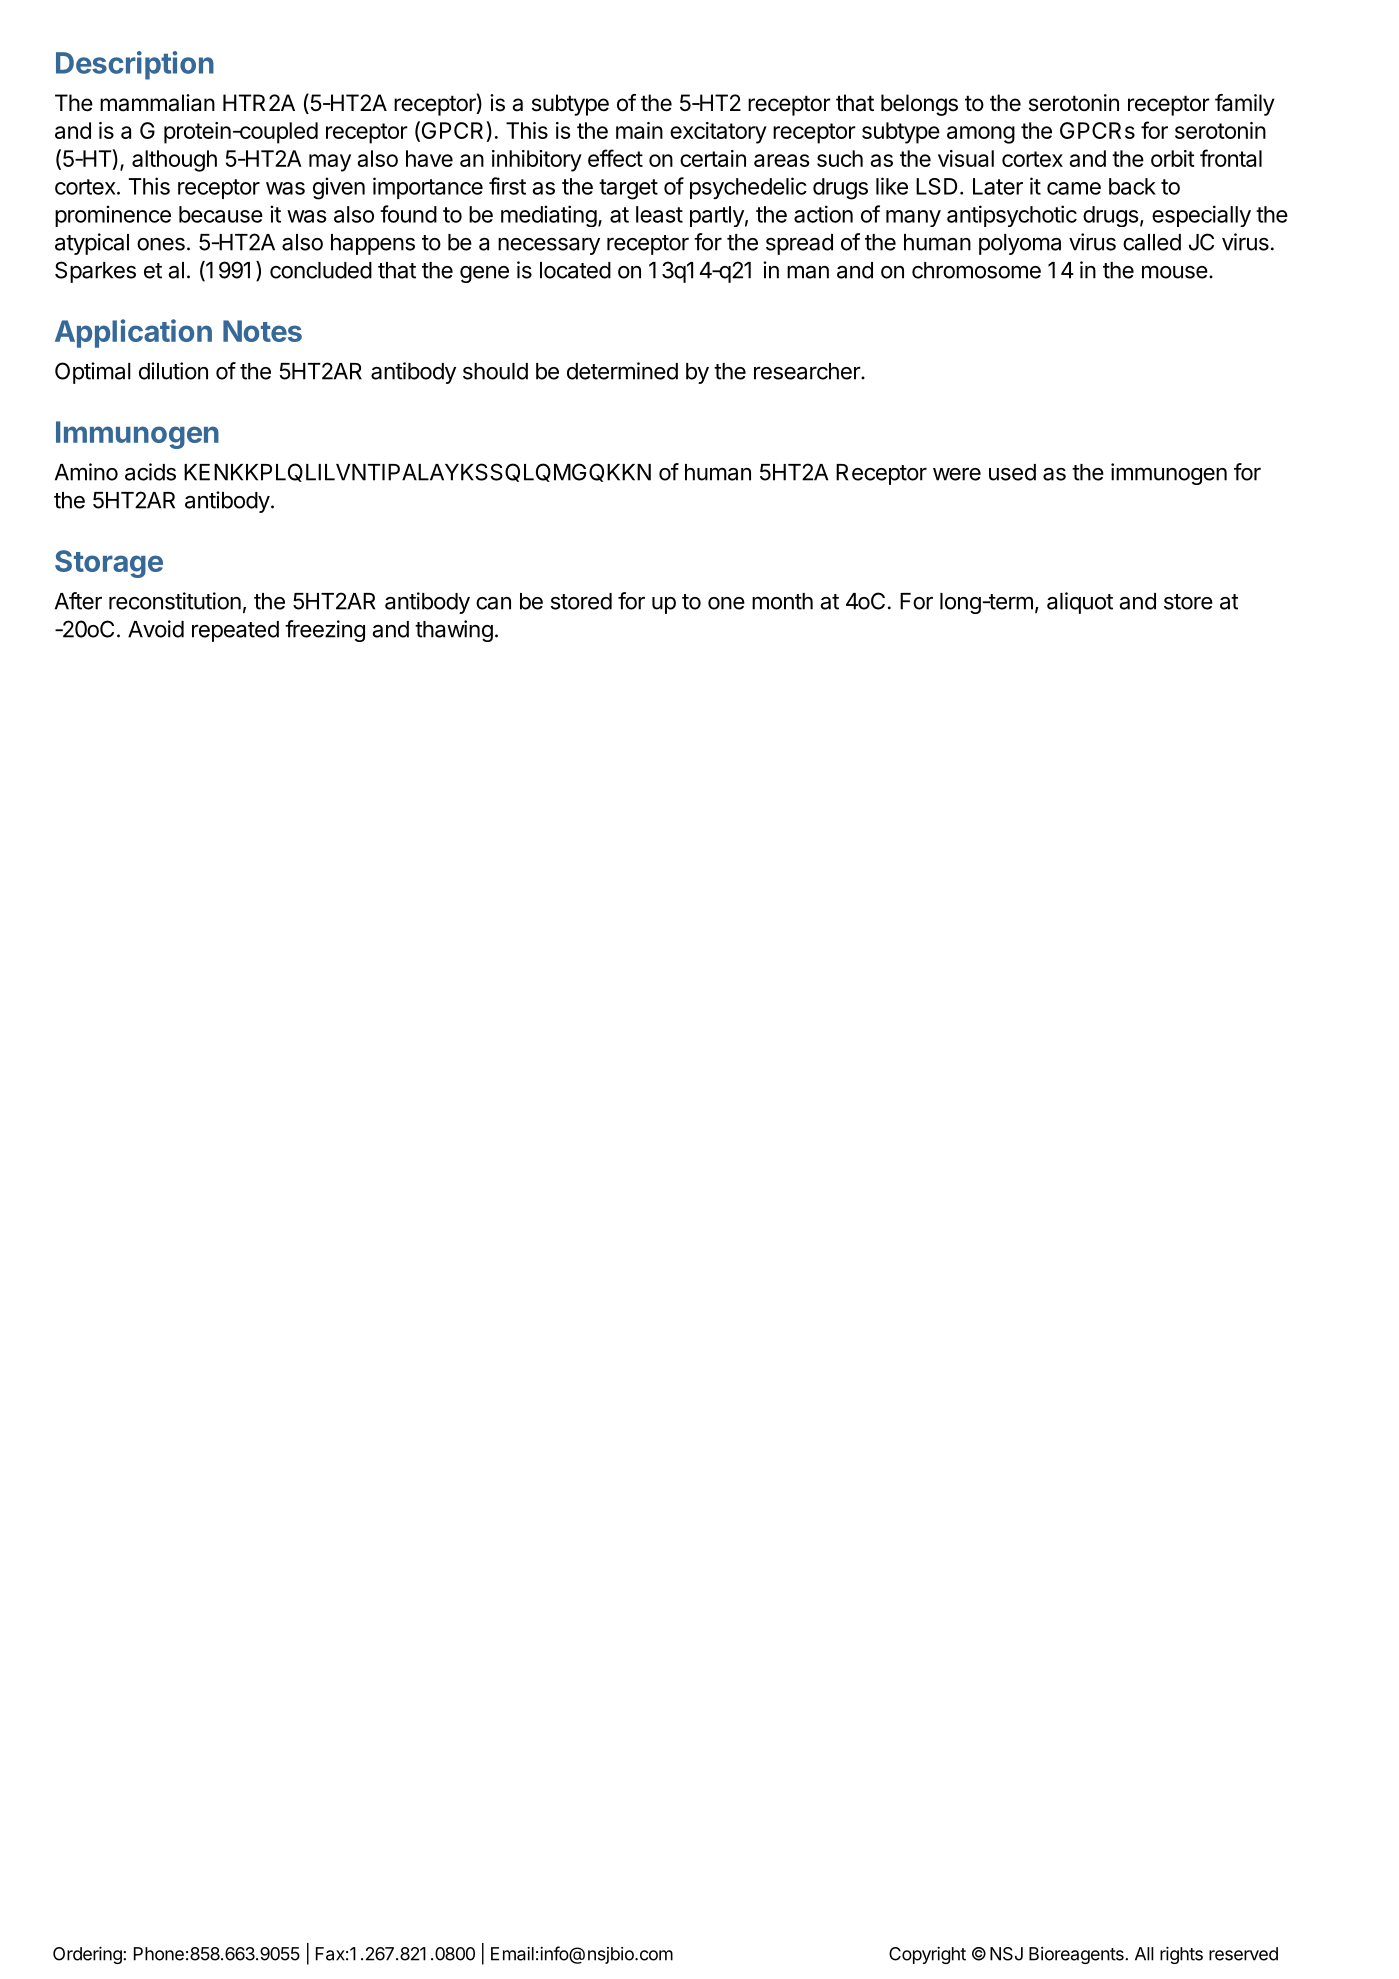 Image resolution: width=1399 pixels, height=1979 pixels. Describe the element at coordinates (927, 1955) in the image. I see `Copyright` at that location.
